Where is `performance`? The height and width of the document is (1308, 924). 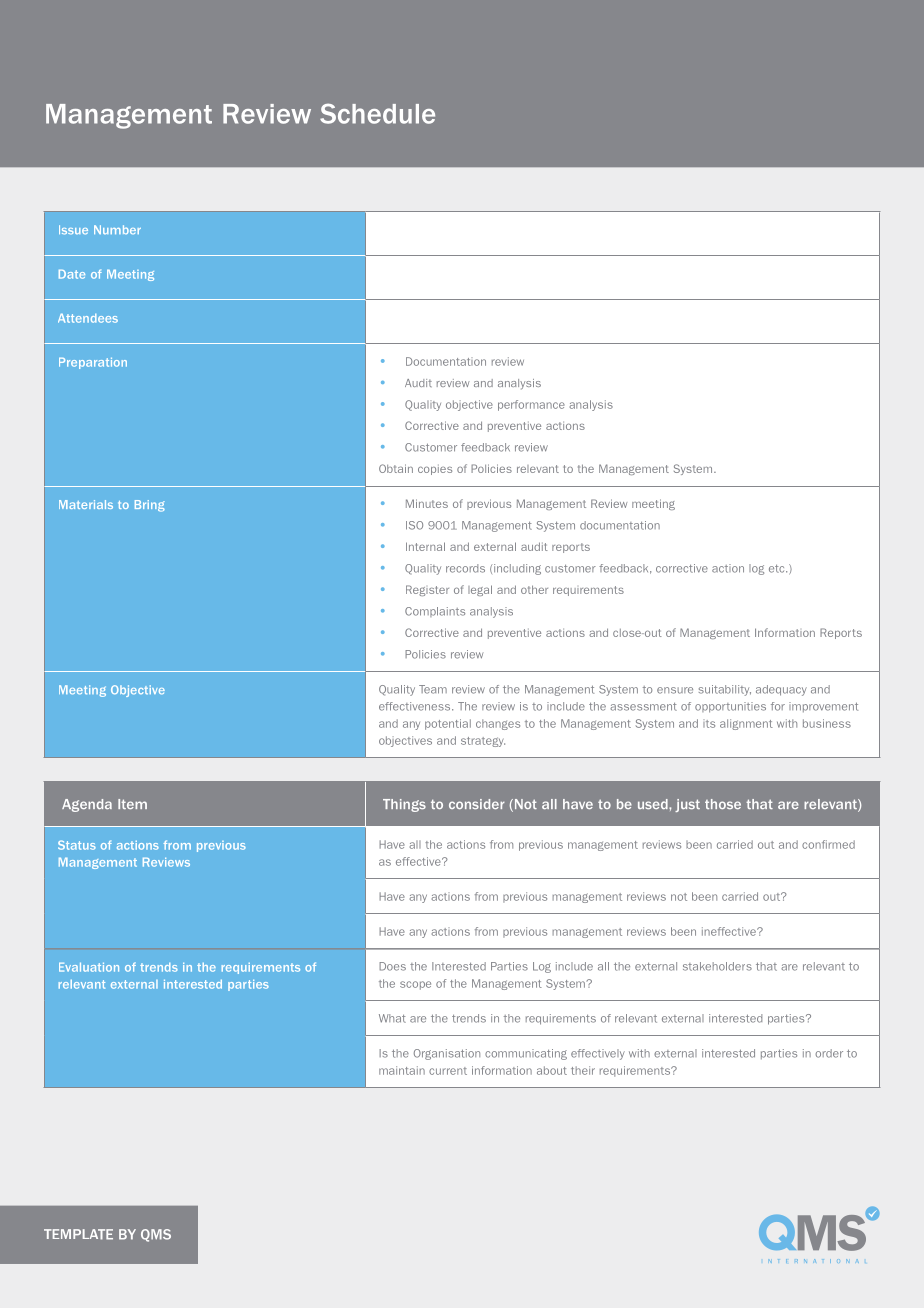 performance is located at coordinates (531, 405).
